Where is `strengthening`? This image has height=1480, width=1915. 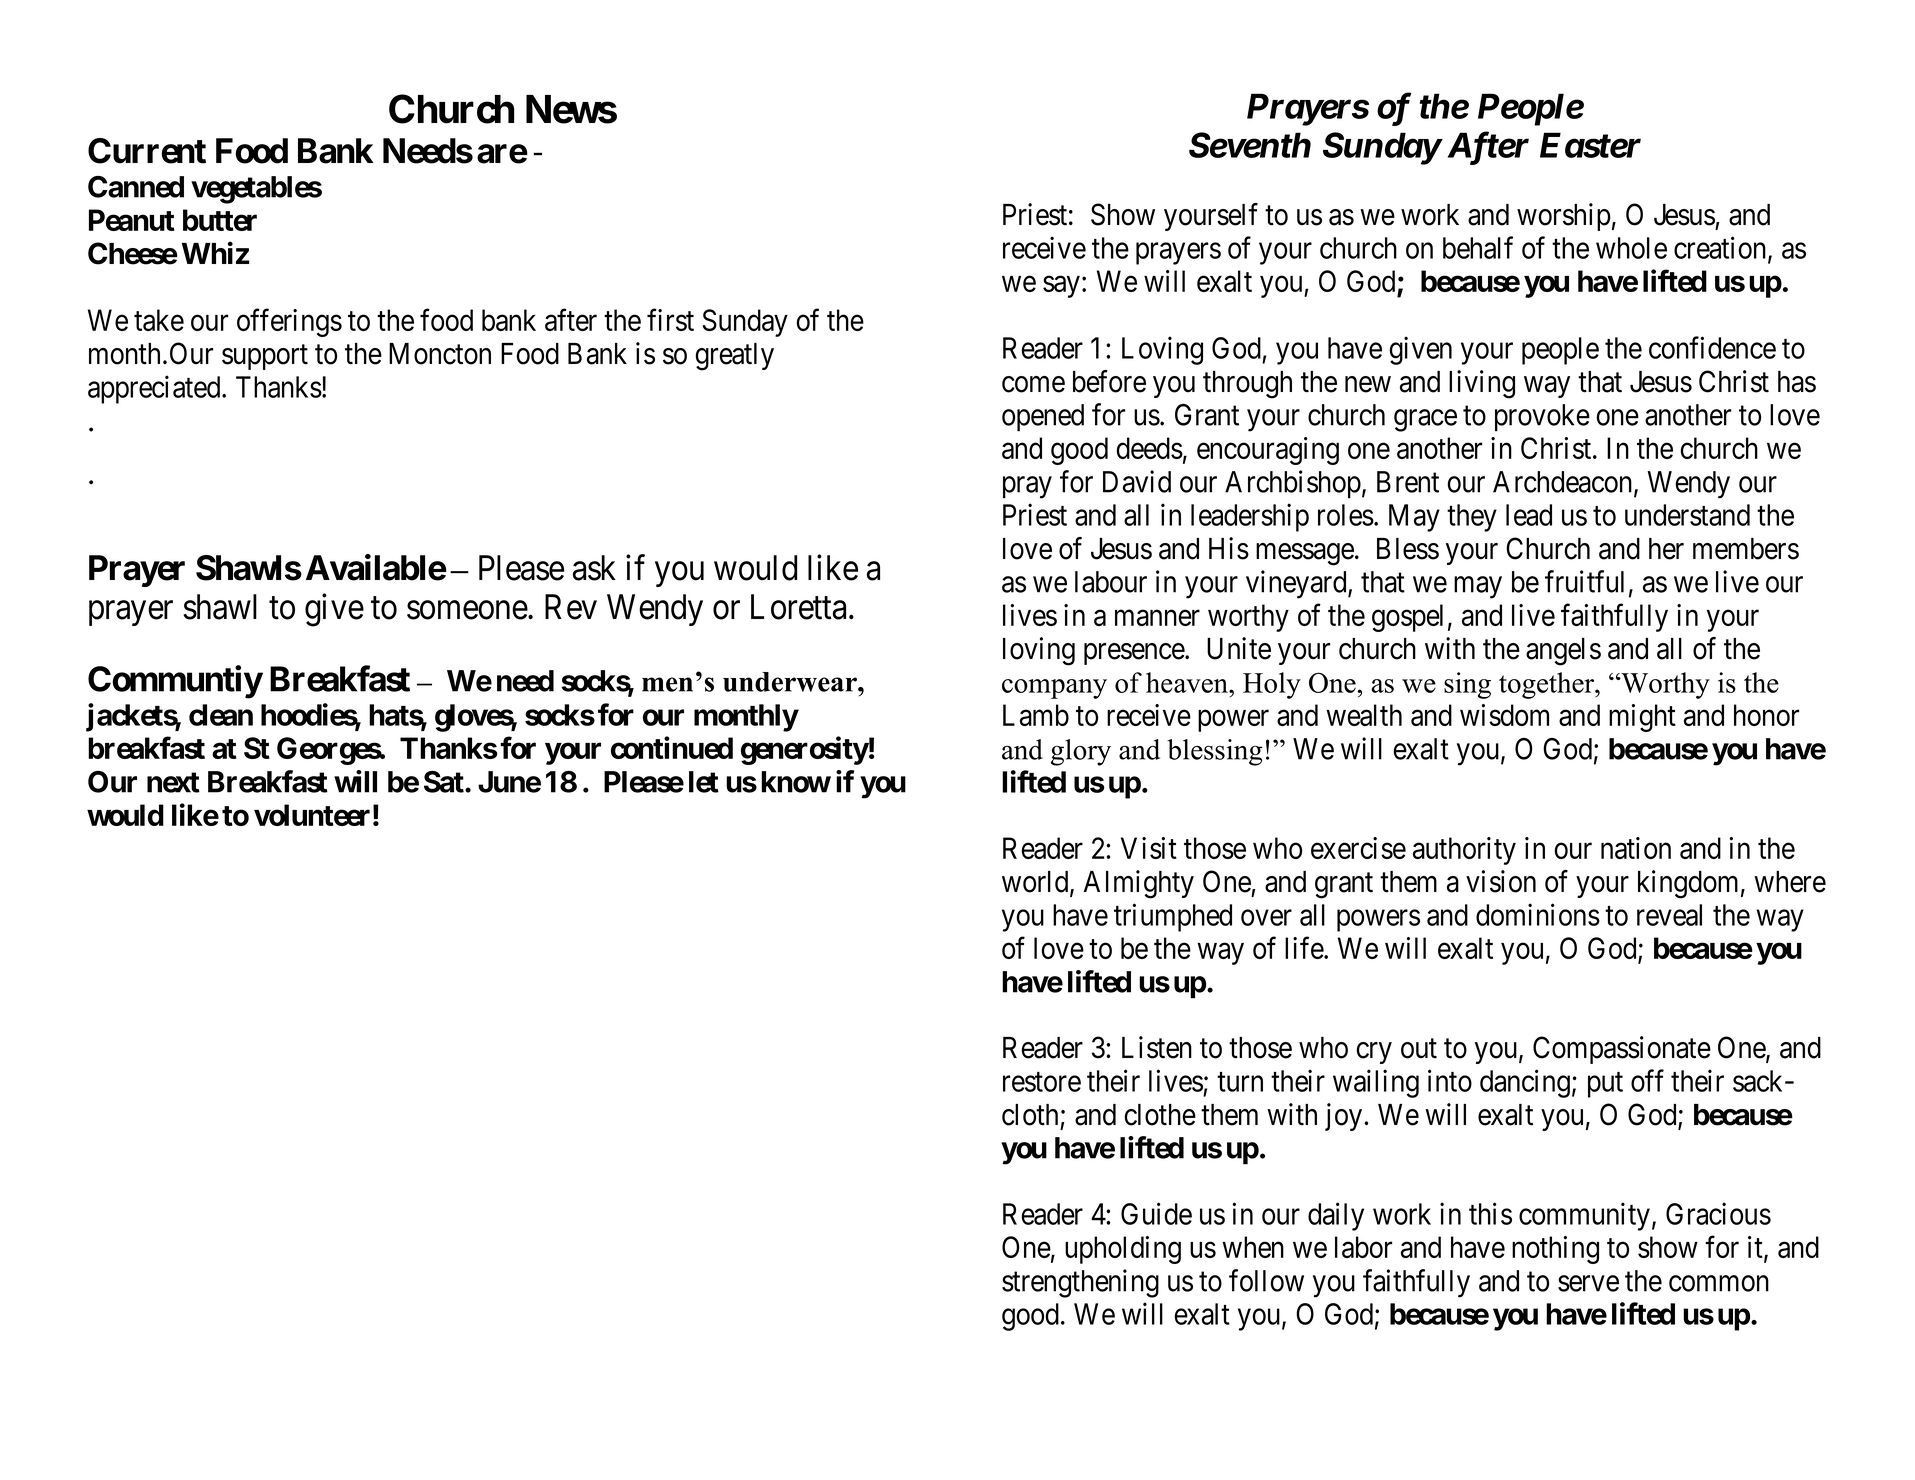
strengthening is located at coordinates (1080, 1283).
